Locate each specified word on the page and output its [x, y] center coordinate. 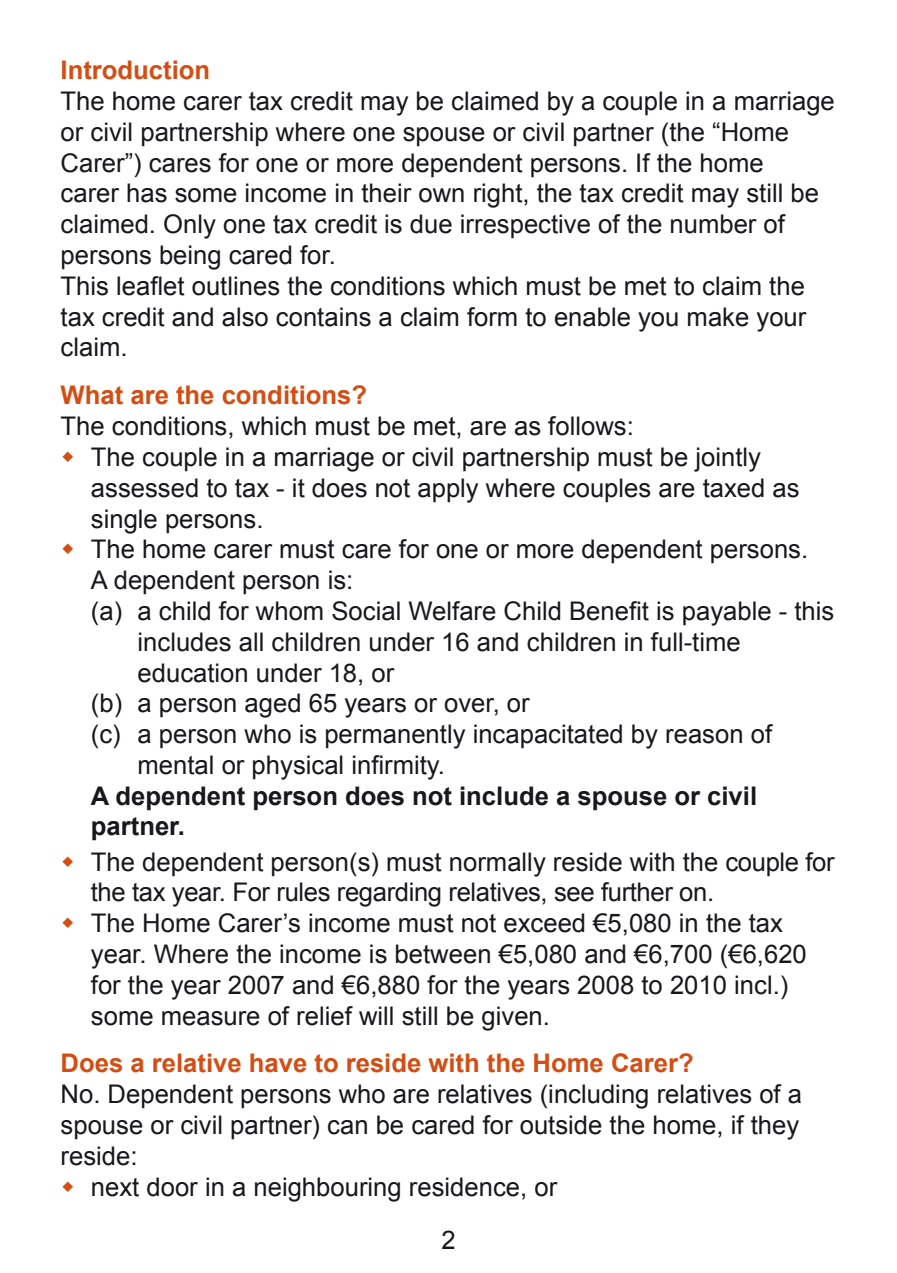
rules [304, 892]
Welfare [452, 611]
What [91, 395]
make [718, 317]
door [172, 1187]
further [637, 892]
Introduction [135, 70]
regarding [389, 894]
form [492, 317]
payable [727, 613]
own [441, 195]
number [714, 224]
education [192, 673]
